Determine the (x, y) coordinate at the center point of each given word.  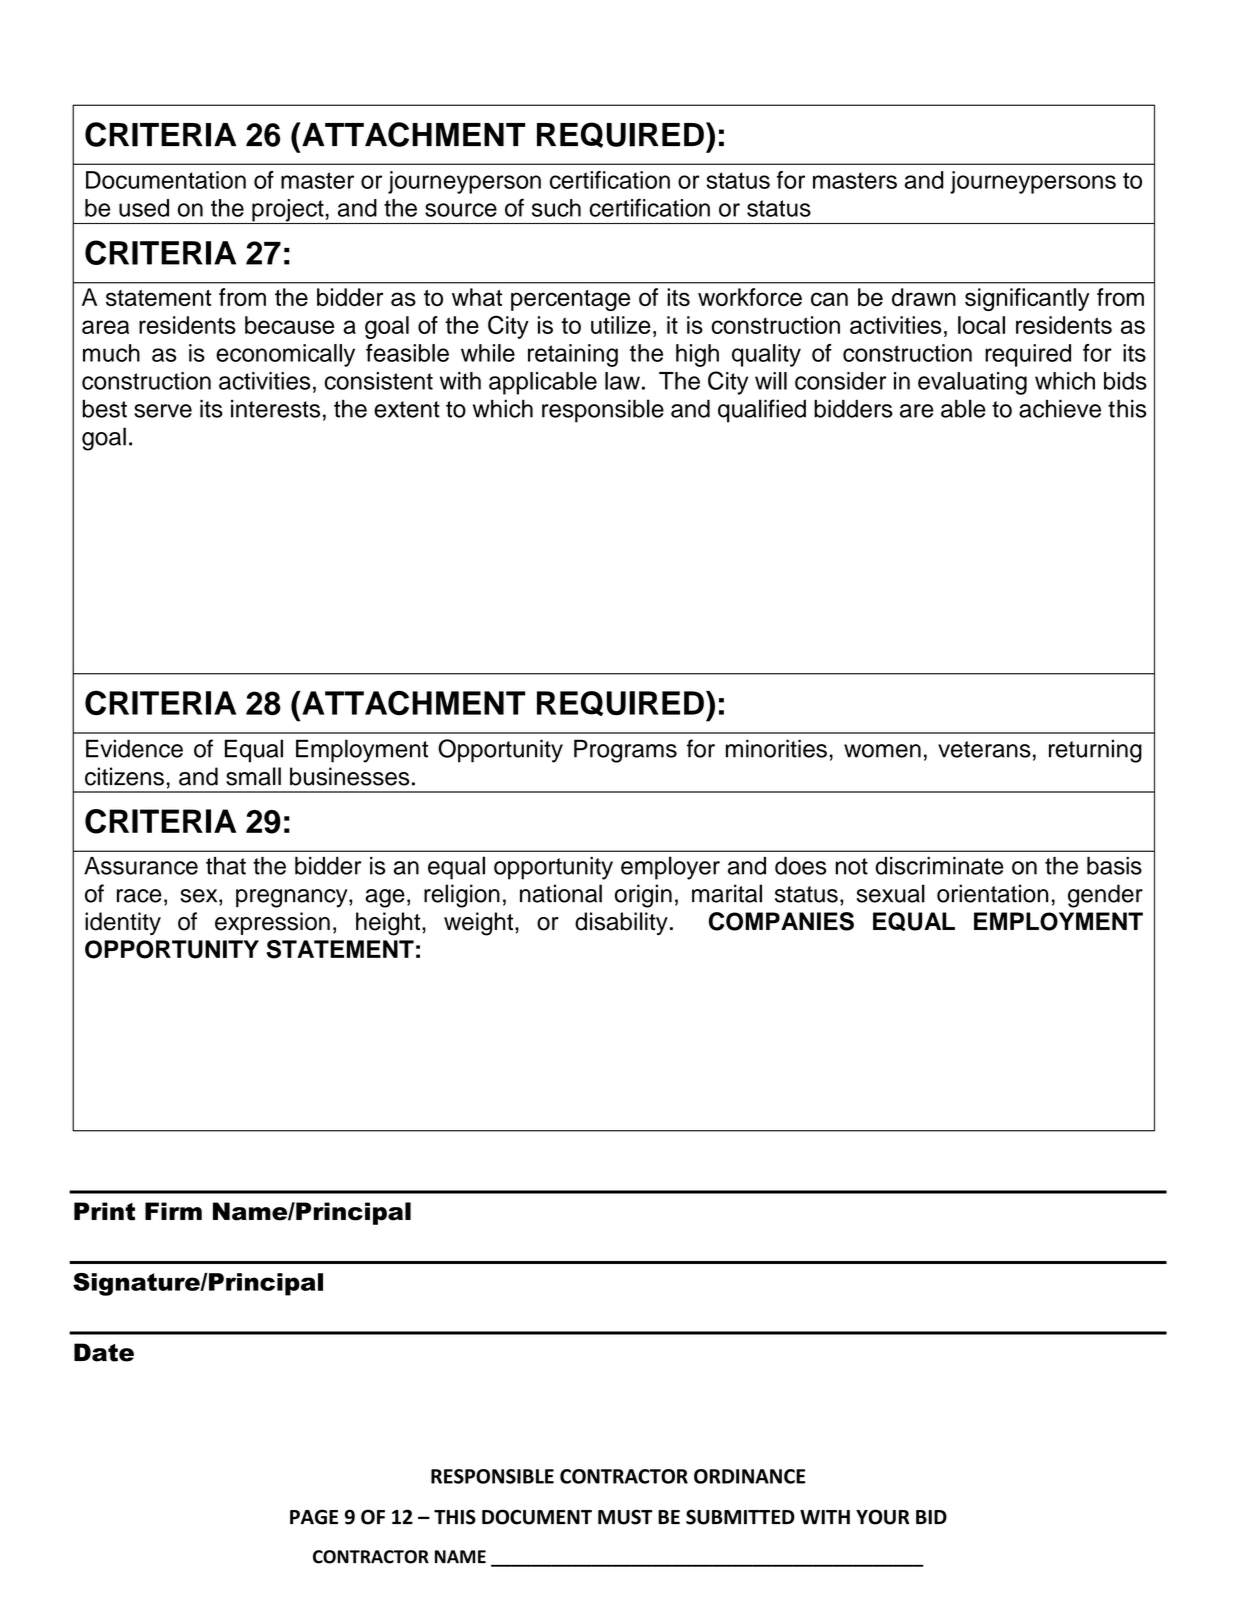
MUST (625, 1517)
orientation (992, 893)
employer (670, 868)
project (288, 211)
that (226, 866)
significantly (1027, 299)
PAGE (314, 1517)
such (556, 208)
